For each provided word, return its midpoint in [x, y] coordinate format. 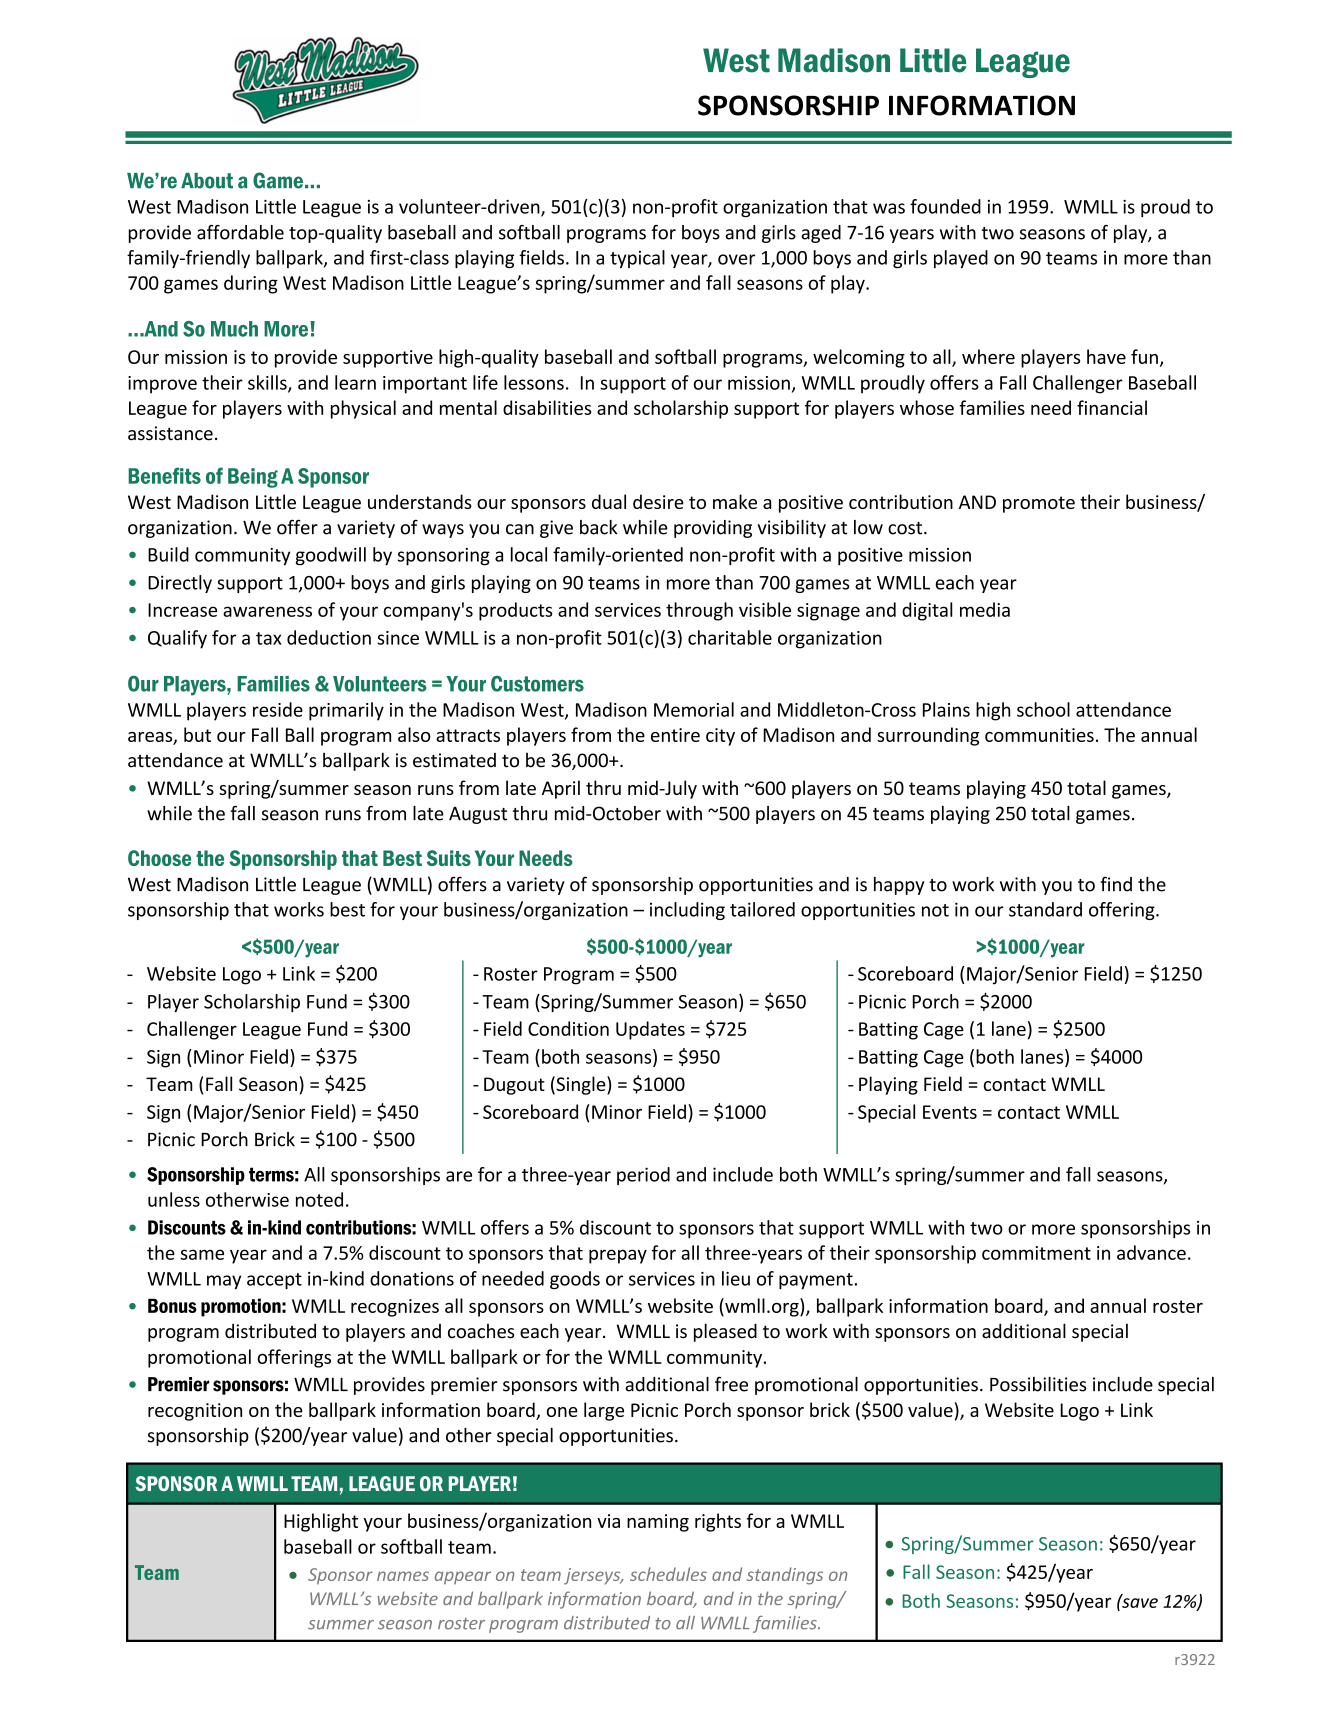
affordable [240, 232]
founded [945, 206]
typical [637, 259]
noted [319, 1199]
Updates [650, 1030]
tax [269, 638]
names [403, 1576]
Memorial [694, 709]
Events [950, 1112]
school [1043, 709]
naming [658, 1523]
